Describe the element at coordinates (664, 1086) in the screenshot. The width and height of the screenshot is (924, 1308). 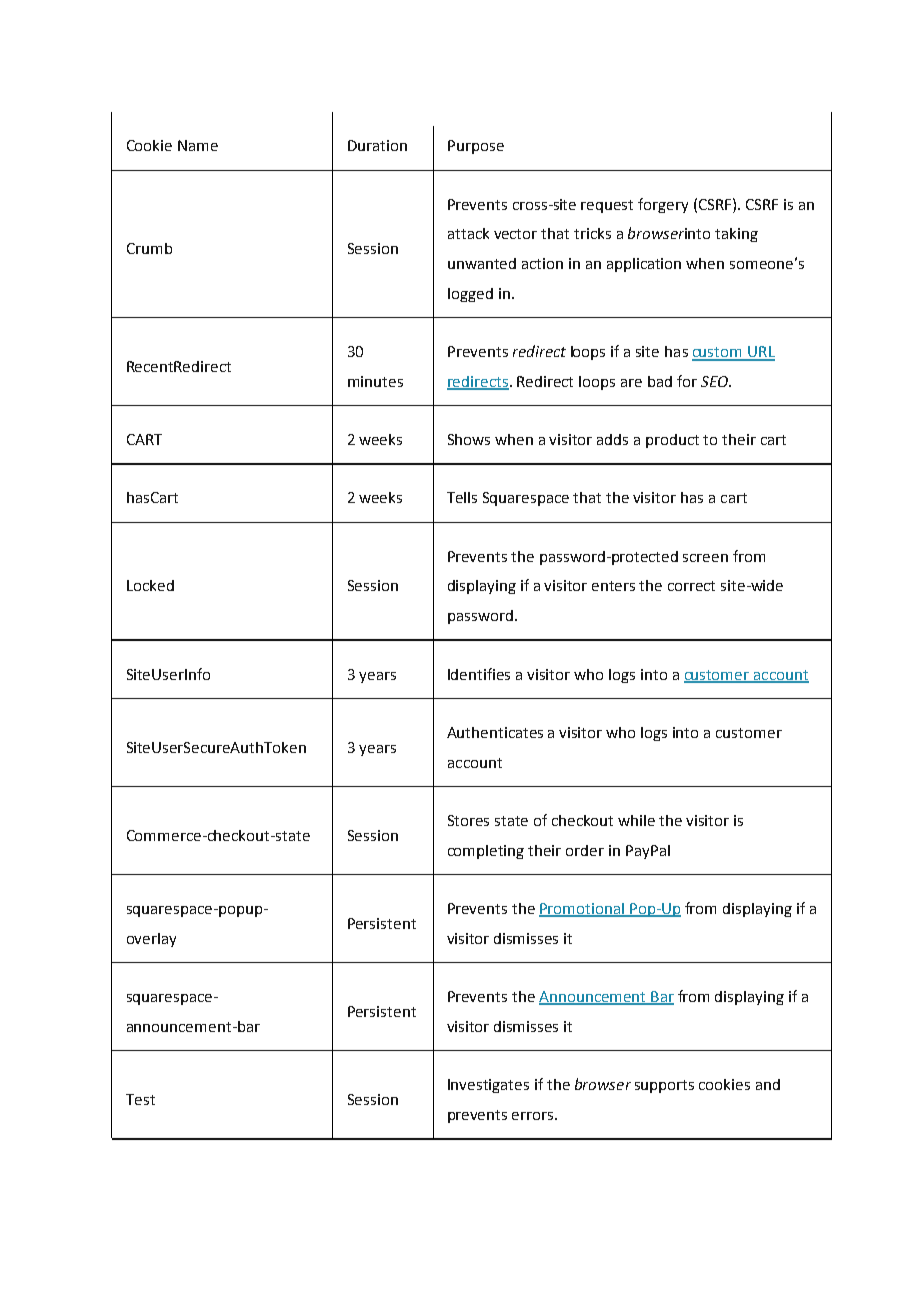
I see `supports` at that location.
